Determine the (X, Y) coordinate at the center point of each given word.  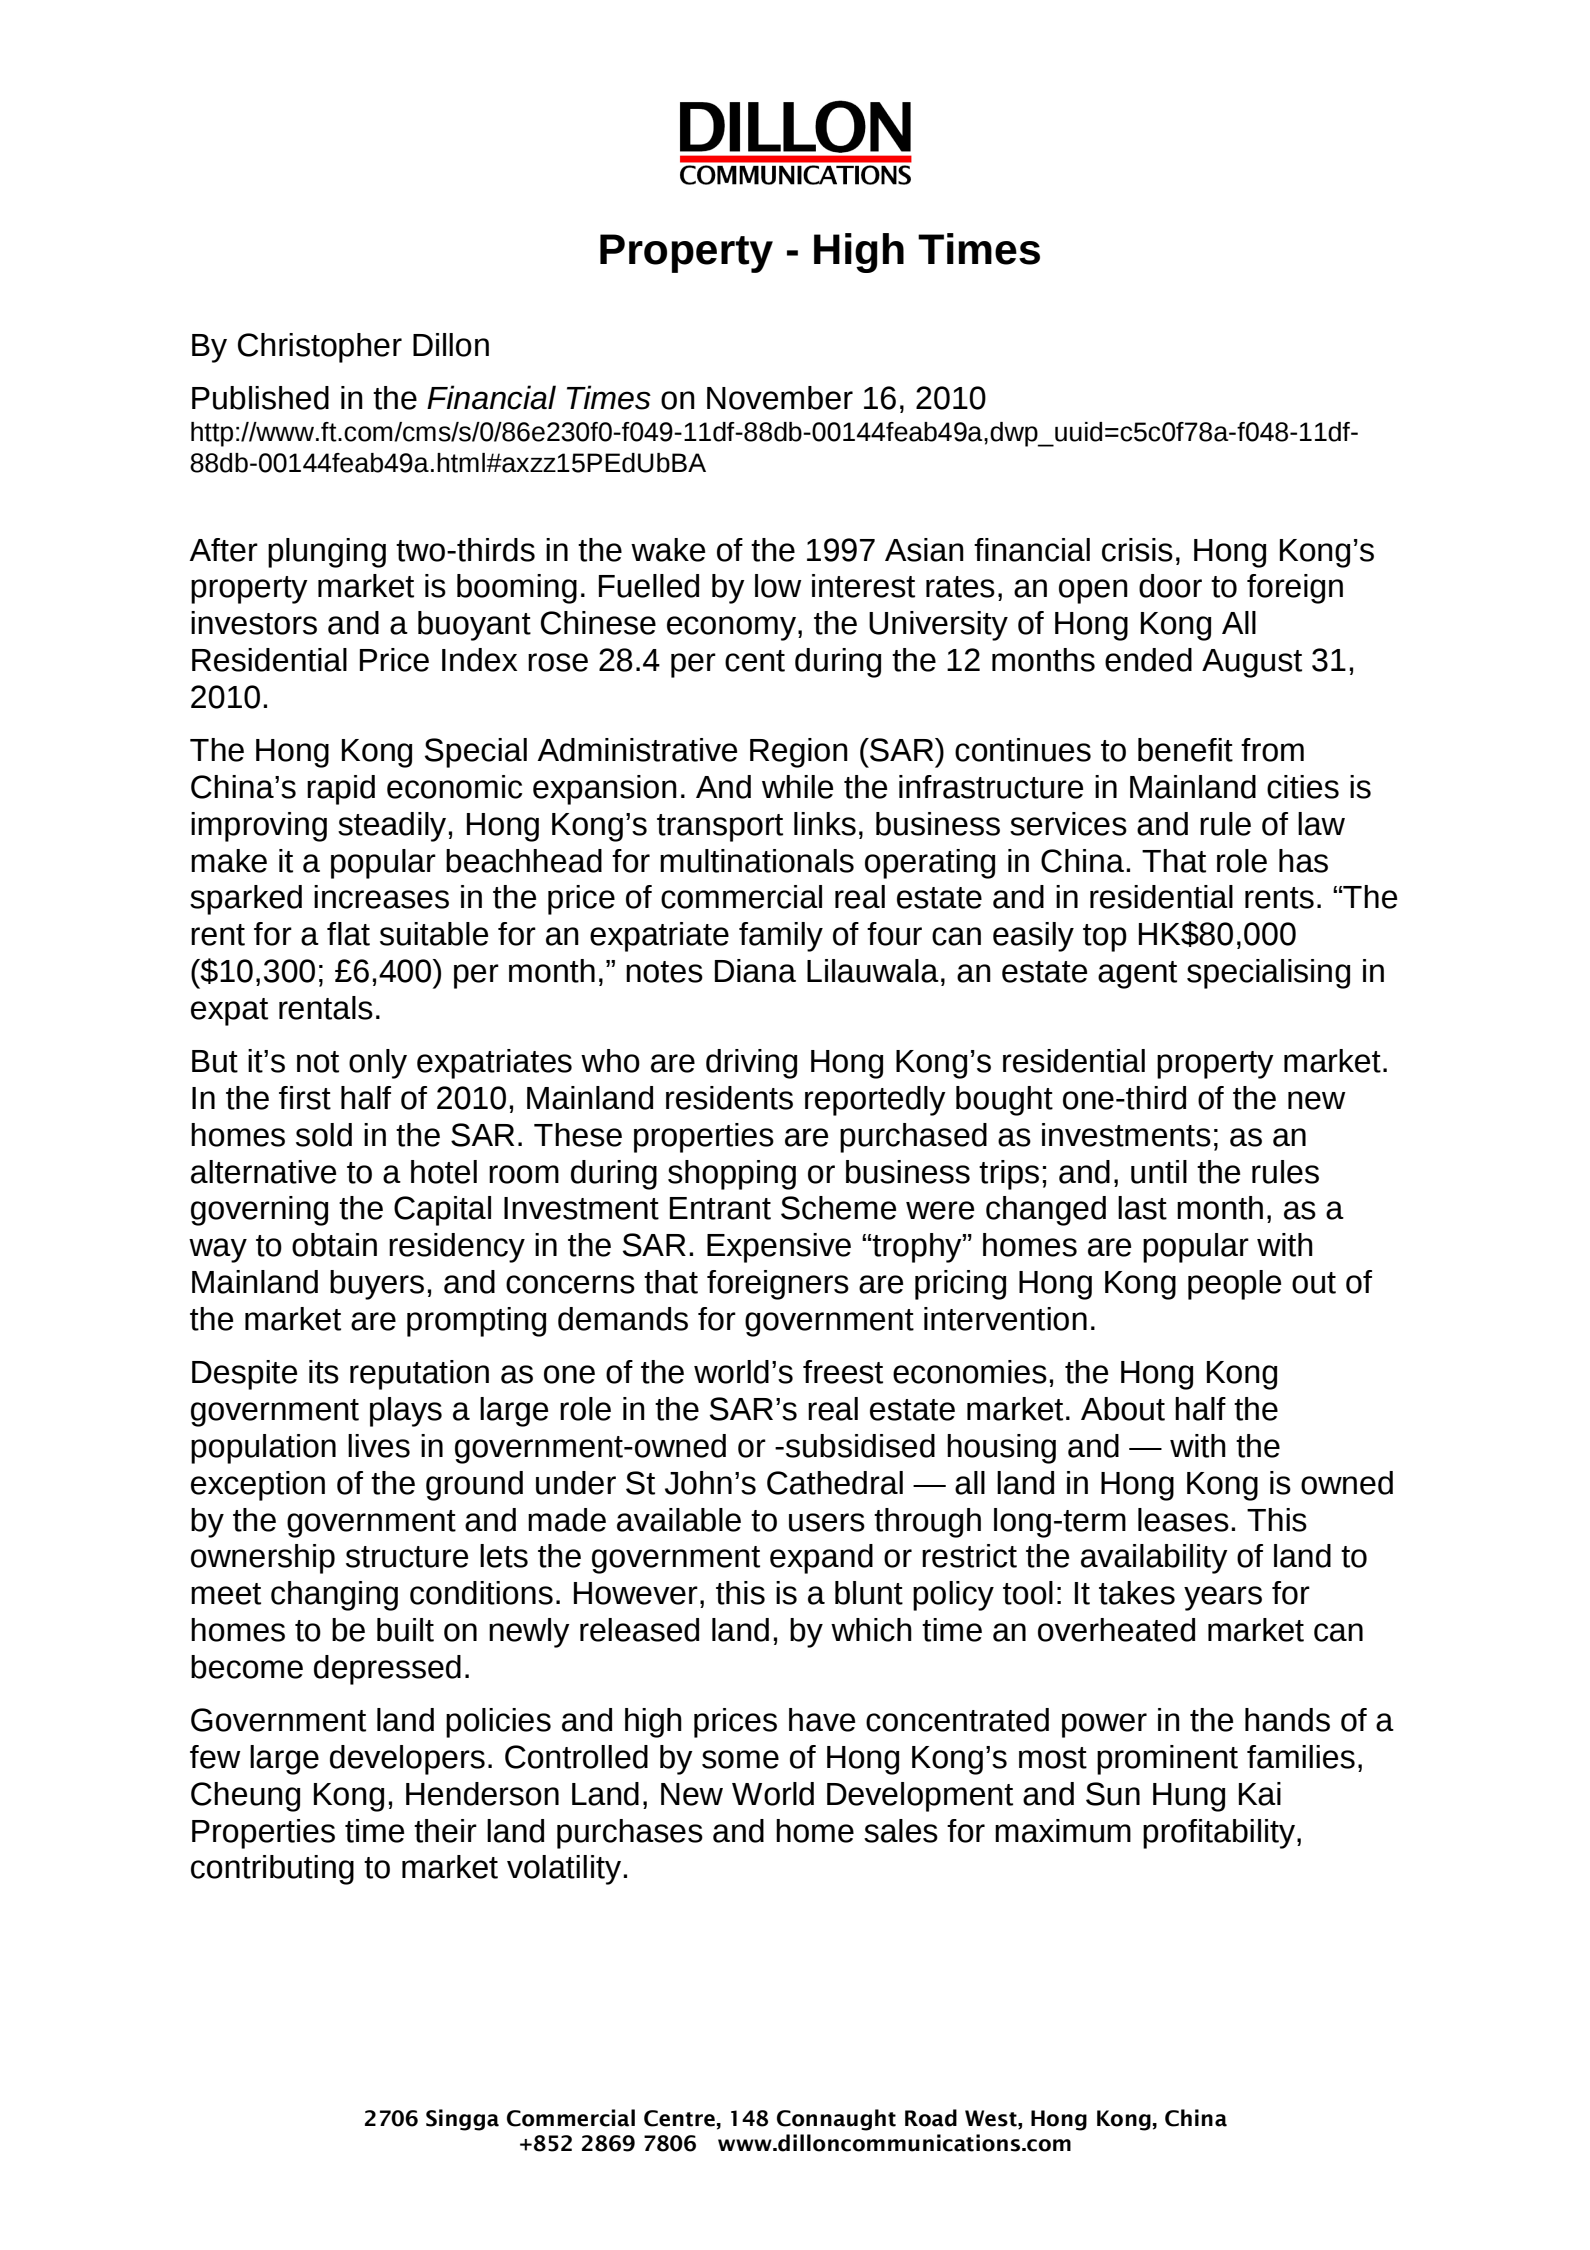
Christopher (320, 348)
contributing (272, 1870)
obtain (334, 1245)
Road (931, 2118)
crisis (1137, 550)
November (780, 398)
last (1142, 1208)
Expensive (779, 1248)
